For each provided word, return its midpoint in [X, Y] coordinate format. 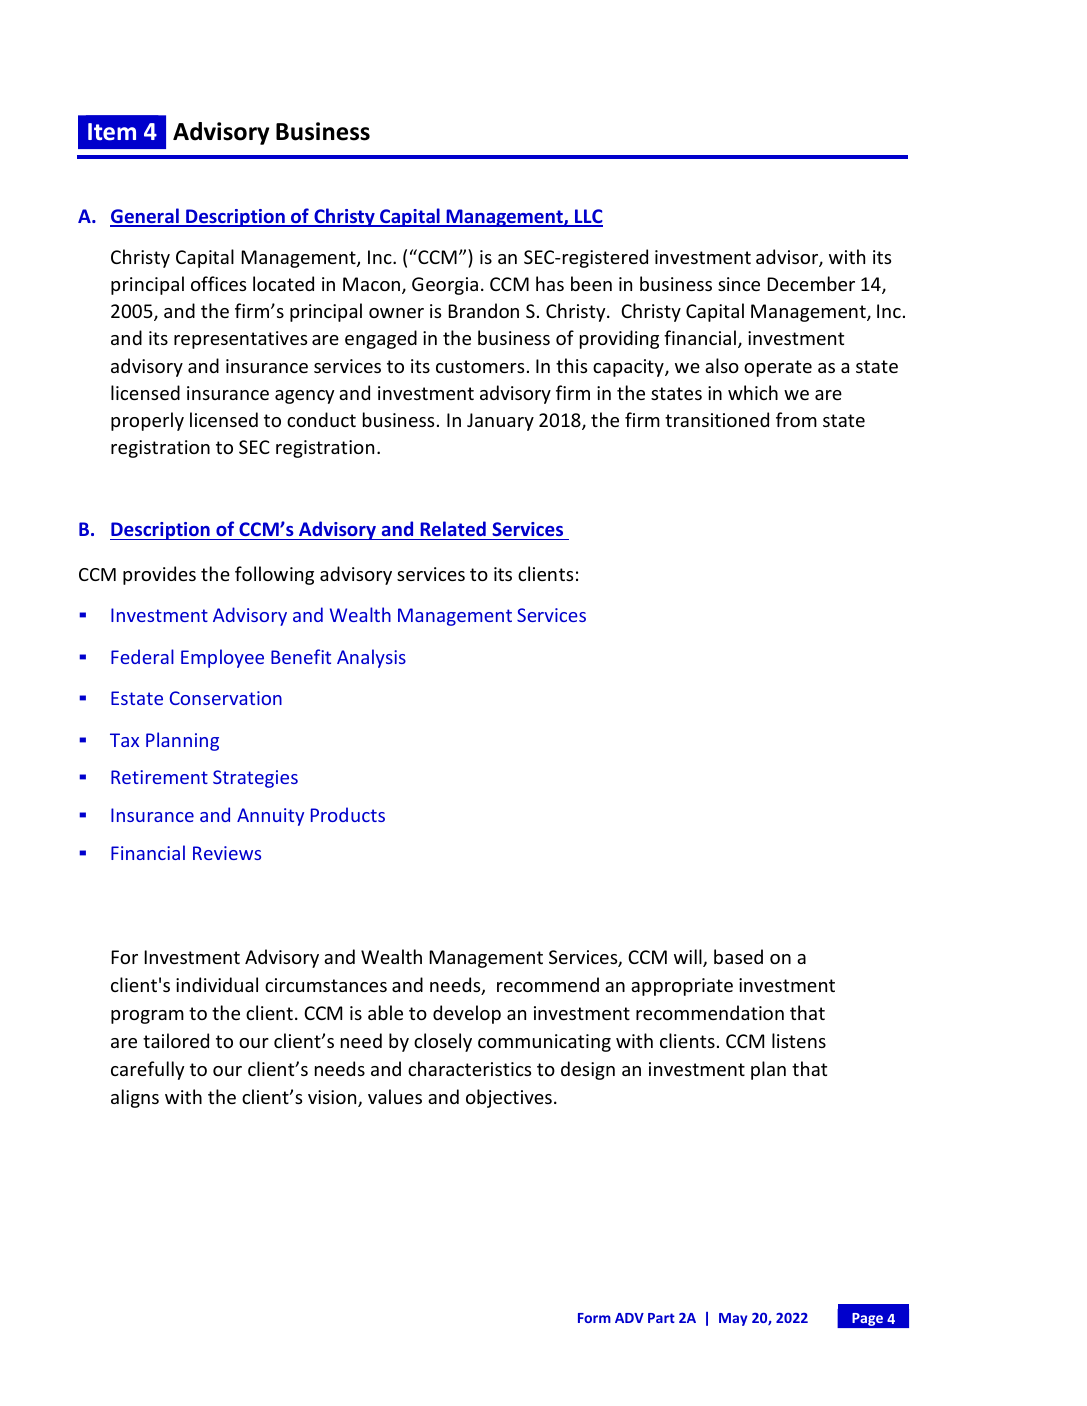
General [145, 217]
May [733, 1319]
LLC [588, 217]
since [739, 284]
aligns [135, 1098]
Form [594, 1318]
